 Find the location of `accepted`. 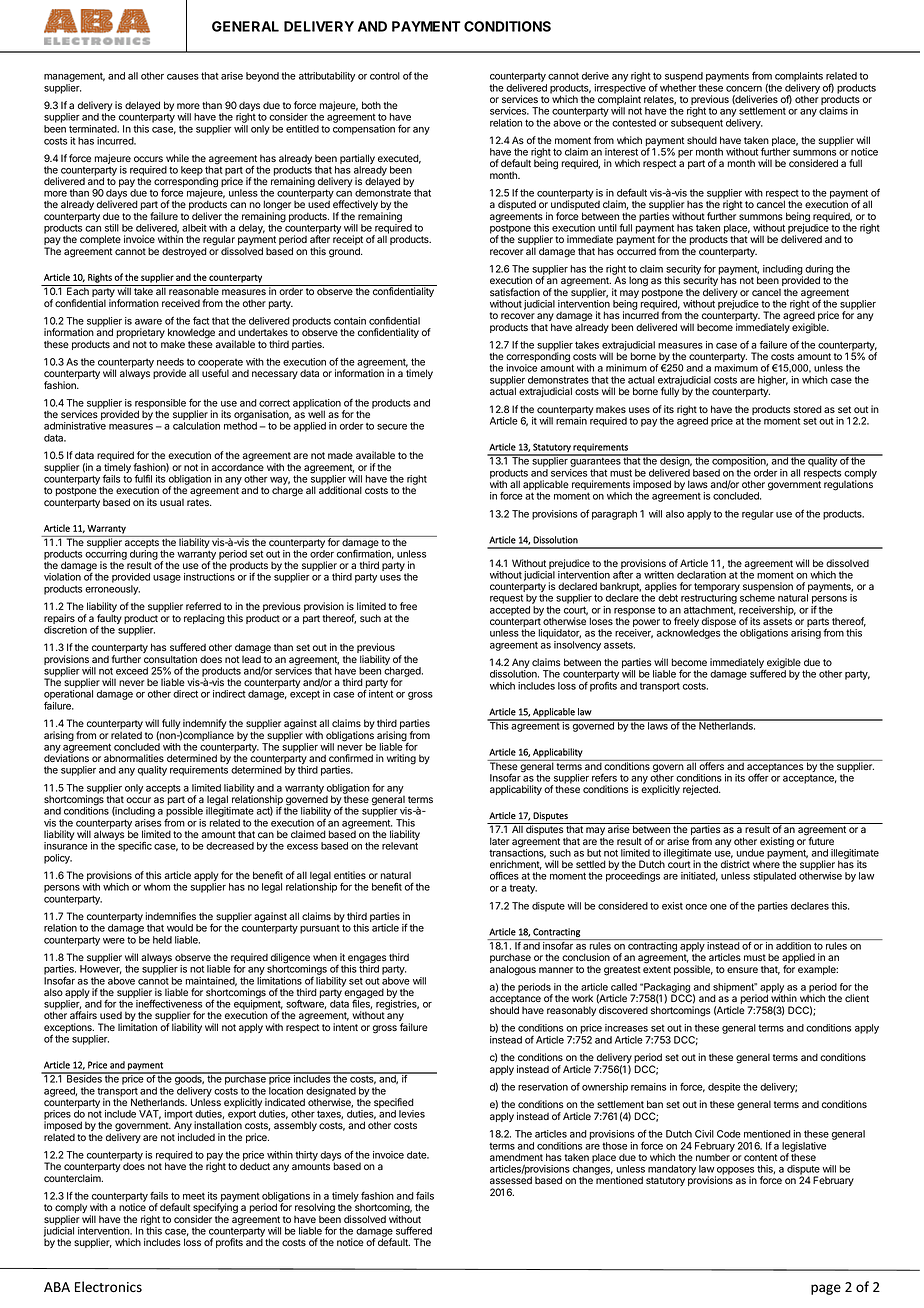

accepted is located at coordinates (510, 611).
